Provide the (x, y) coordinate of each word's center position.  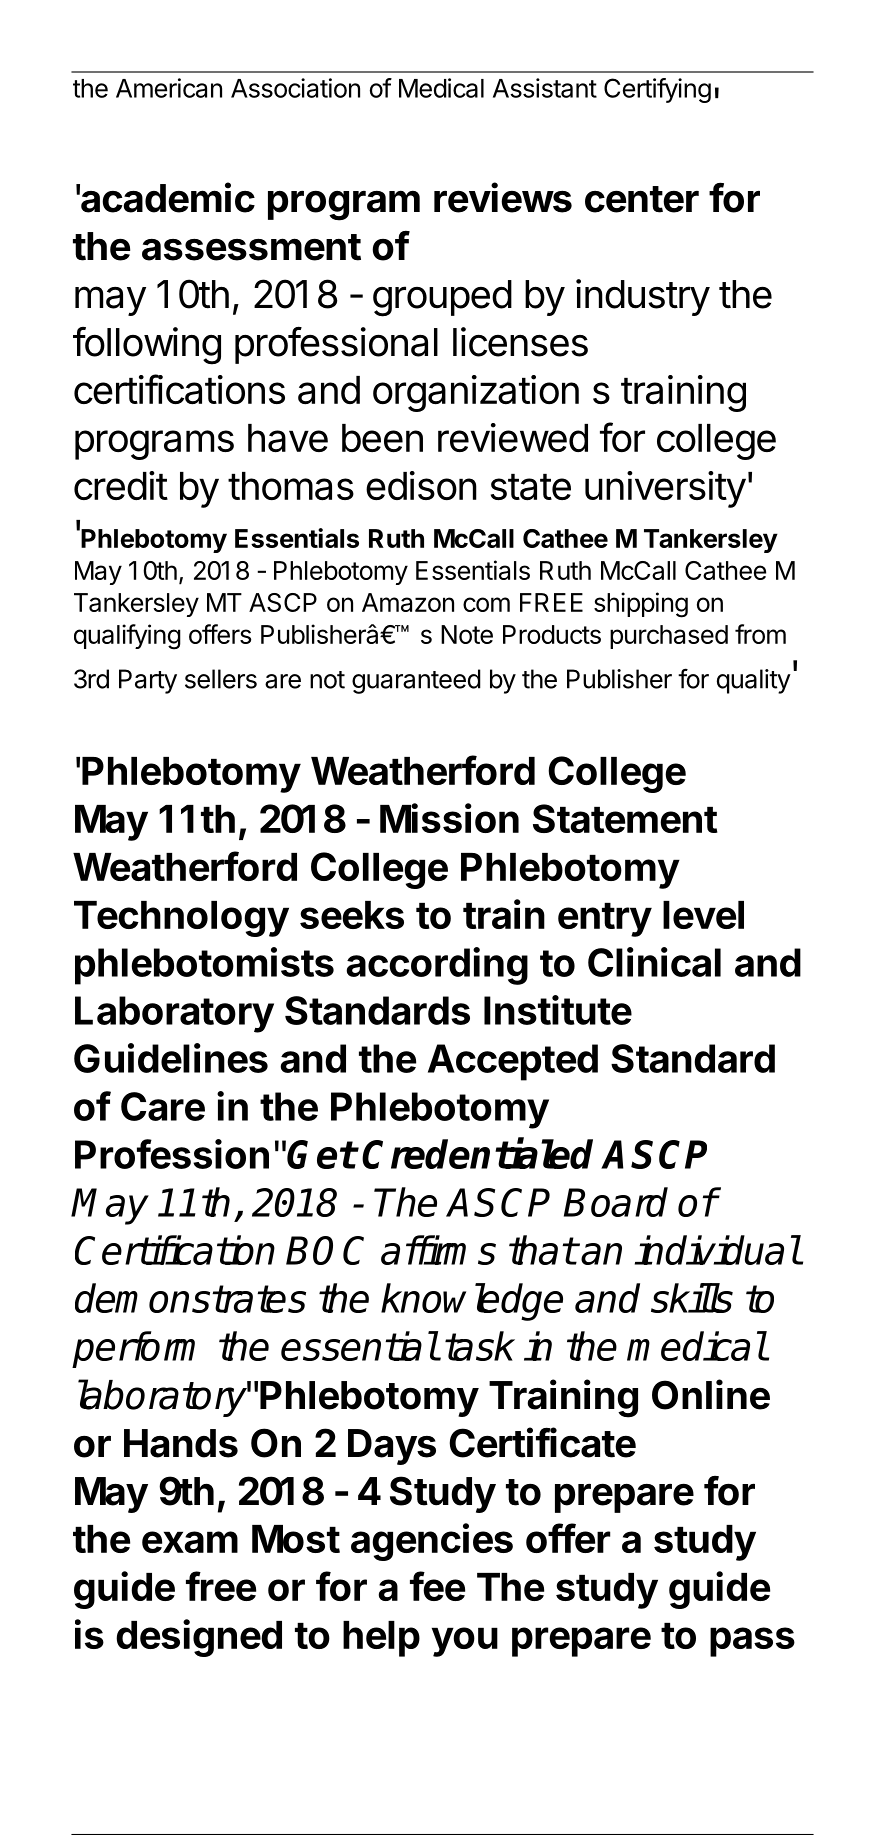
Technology (181, 919)
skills (692, 1298)
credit (121, 485)
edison (421, 485)
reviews (503, 197)
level (703, 915)
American (169, 88)
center (642, 199)
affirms (438, 1250)
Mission (449, 818)
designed (199, 1638)
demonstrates (190, 1298)
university (665, 489)
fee (437, 1586)
